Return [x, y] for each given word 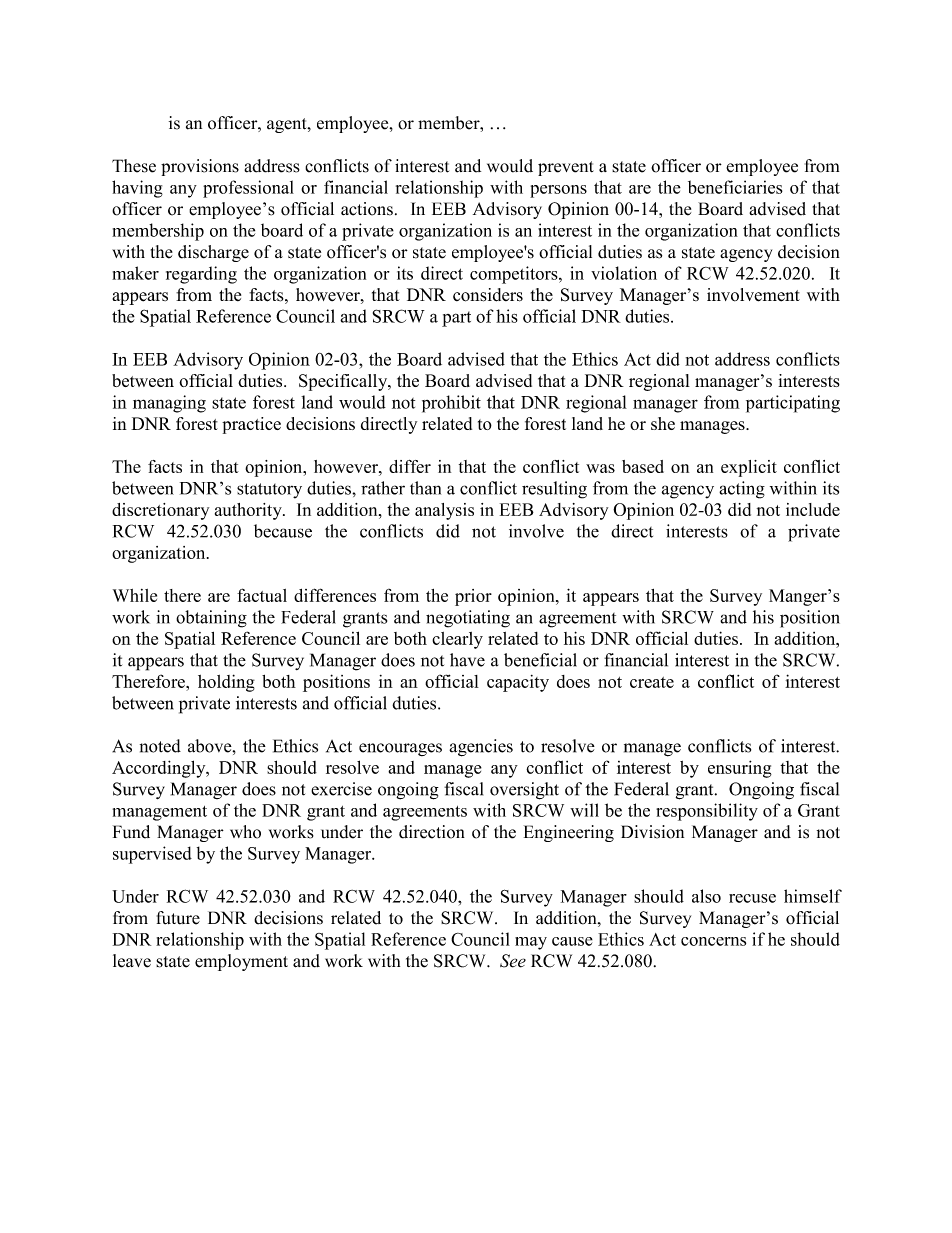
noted [160, 746]
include [813, 509]
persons [558, 191]
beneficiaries [735, 187]
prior [473, 597]
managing [169, 404]
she [663, 423]
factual [262, 595]
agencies [481, 748]
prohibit [451, 404]
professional [248, 189]
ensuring [740, 769]
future [178, 918]
